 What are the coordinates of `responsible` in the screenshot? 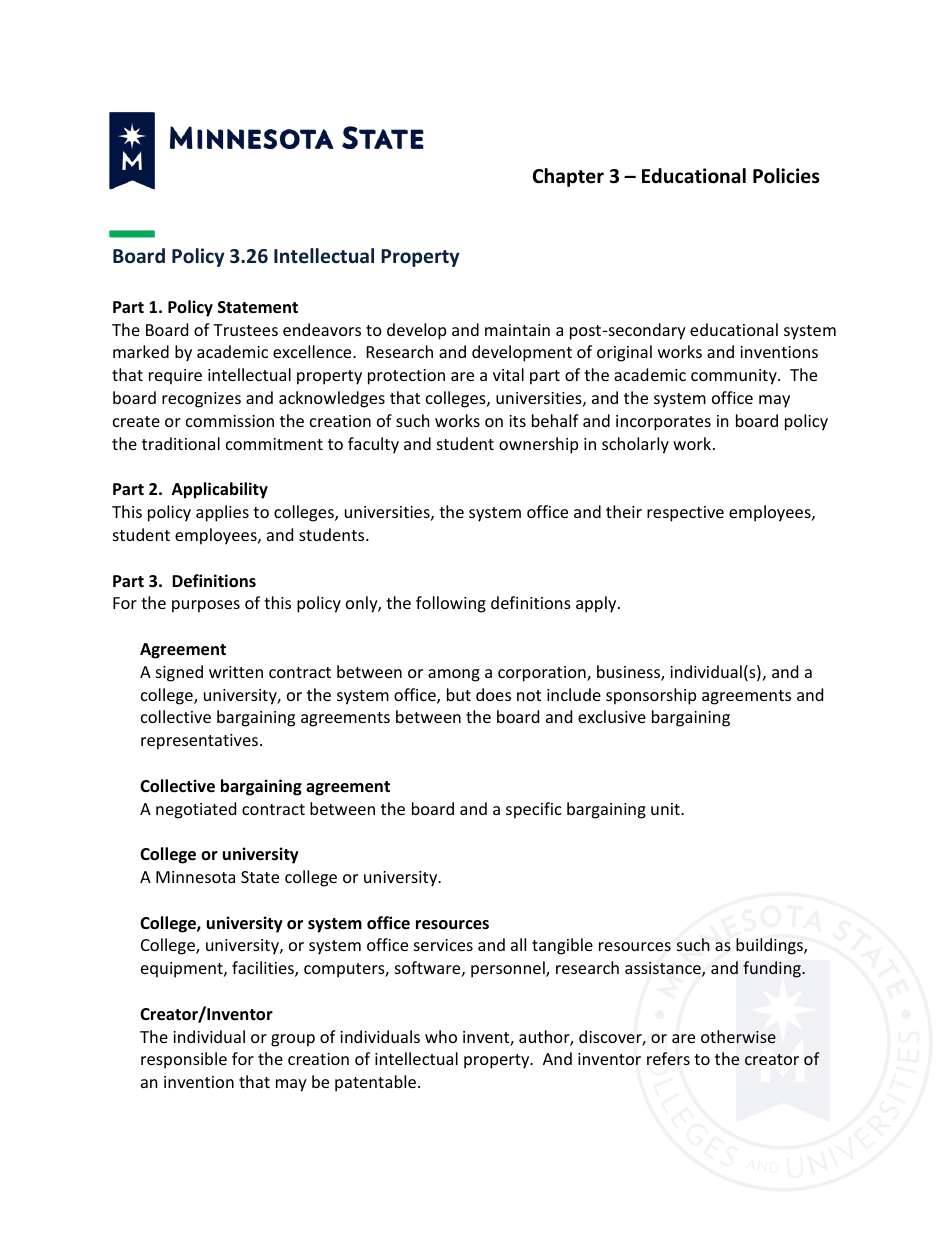 It's located at (184, 1060).
